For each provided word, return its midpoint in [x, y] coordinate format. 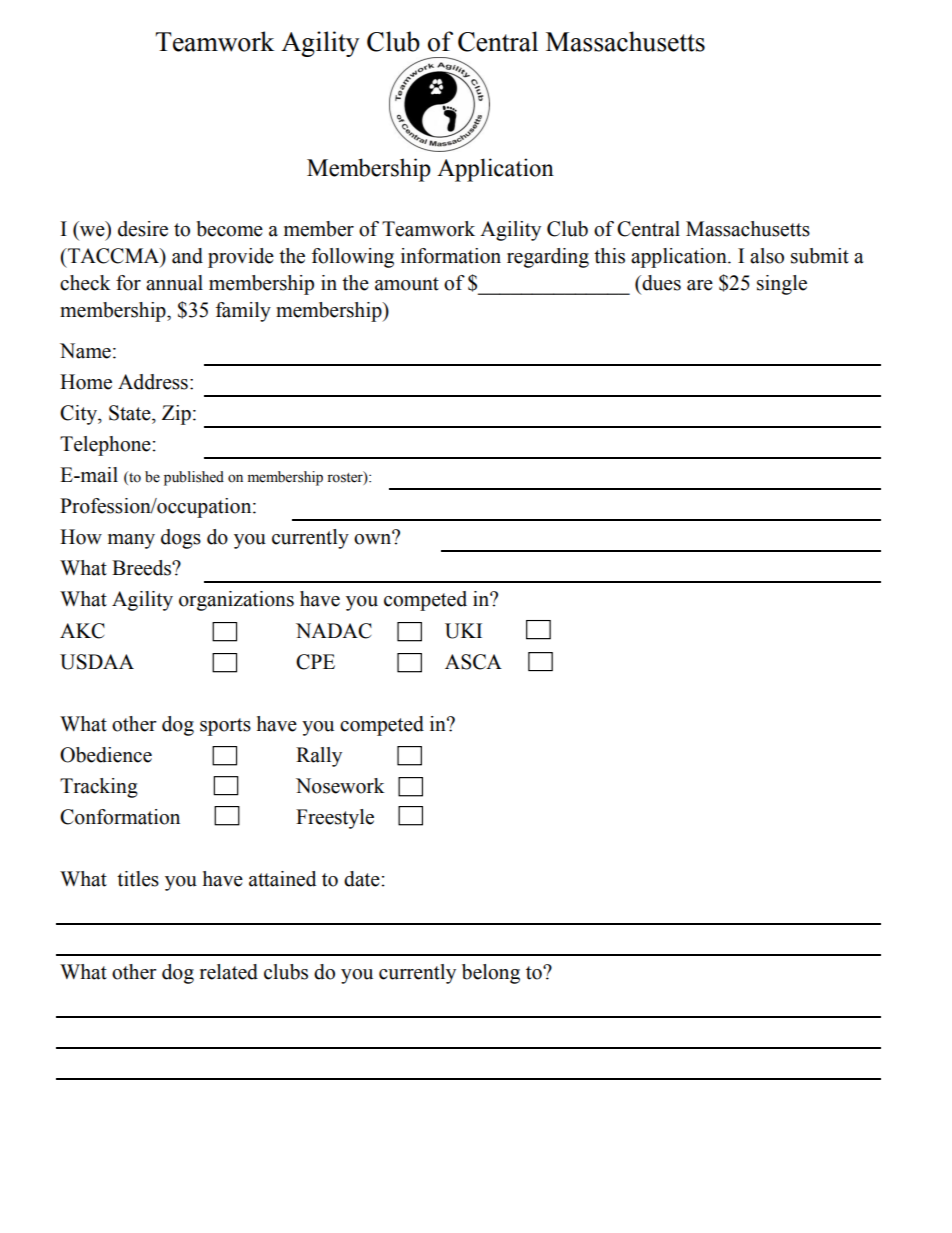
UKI [463, 631]
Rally [319, 757]
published [194, 478]
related [229, 972]
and [187, 256]
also [767, 256]
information [451, 256]
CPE [315, 662]
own [374, 538]
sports [225, 727]
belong [491, 974]
